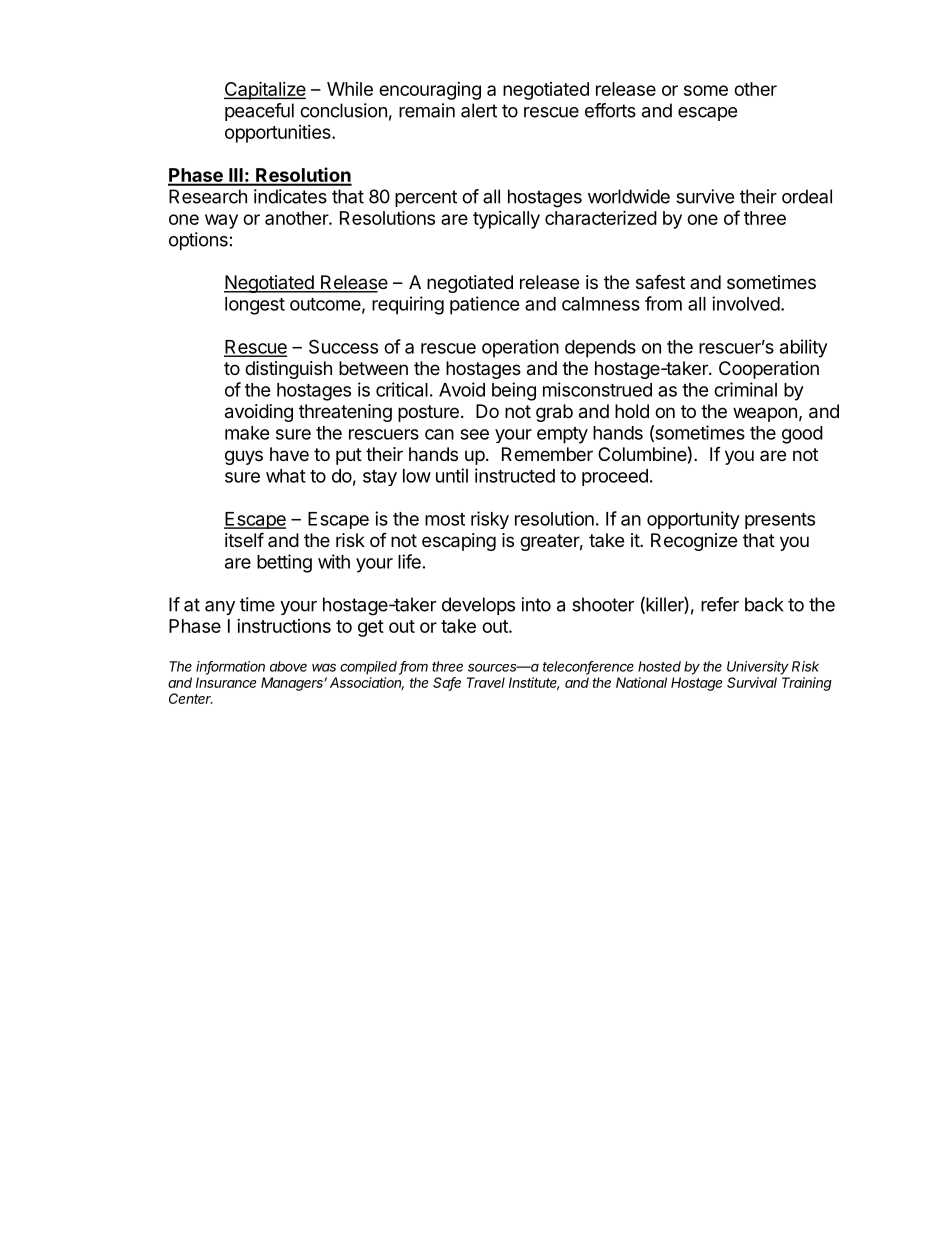  Describe the element at coordinates (479, 110) in the document. I see `alert` at that location.
